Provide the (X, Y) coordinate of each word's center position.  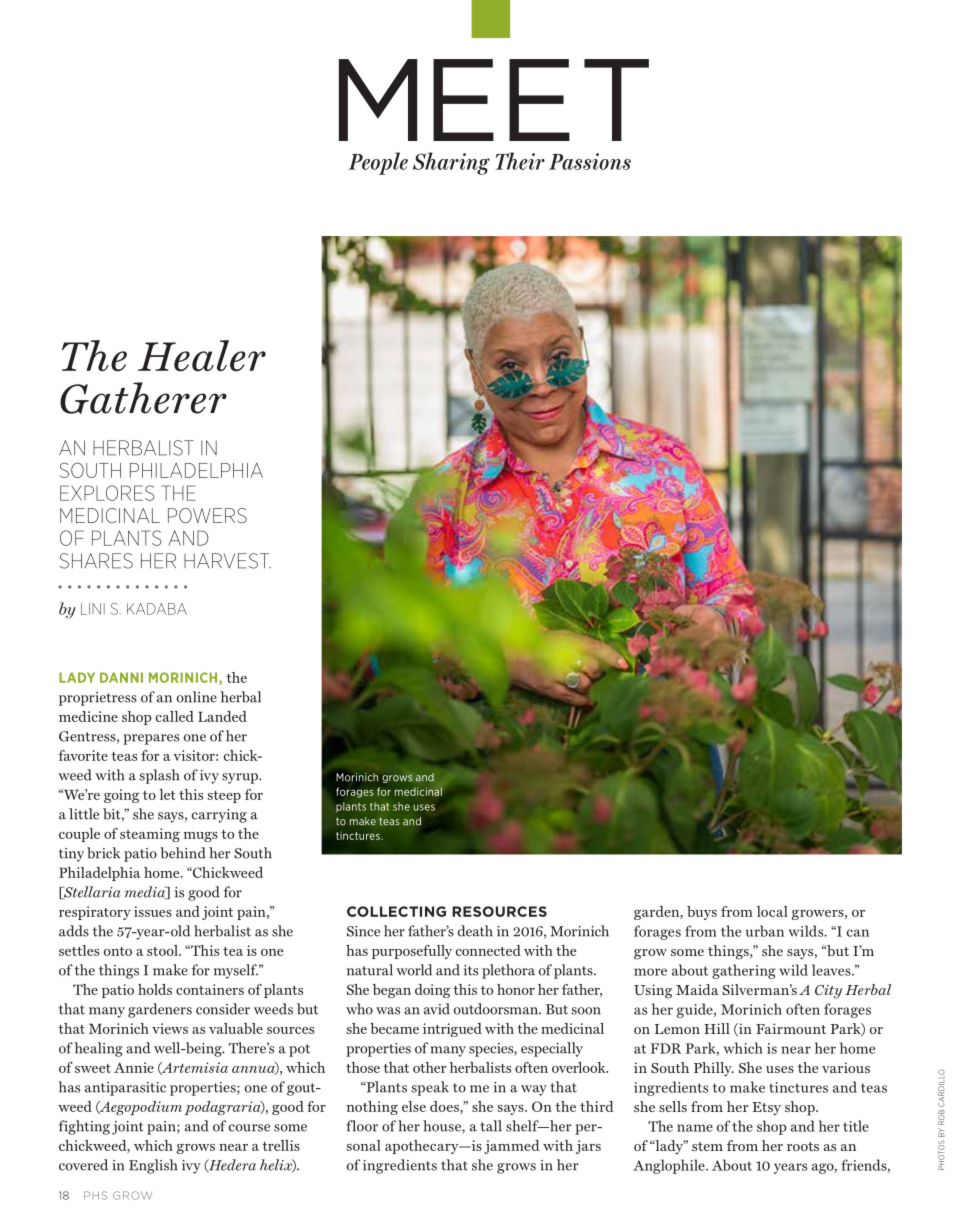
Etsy (766, 1109)
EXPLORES (107, 493)
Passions (590, 161)
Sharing (451, 163)
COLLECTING (396, 911)
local (772, 911)
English (153, 1166)
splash (159, 776)
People (378, 163)
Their (520, 161)
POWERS (207, 515)
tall (491, 1126)
